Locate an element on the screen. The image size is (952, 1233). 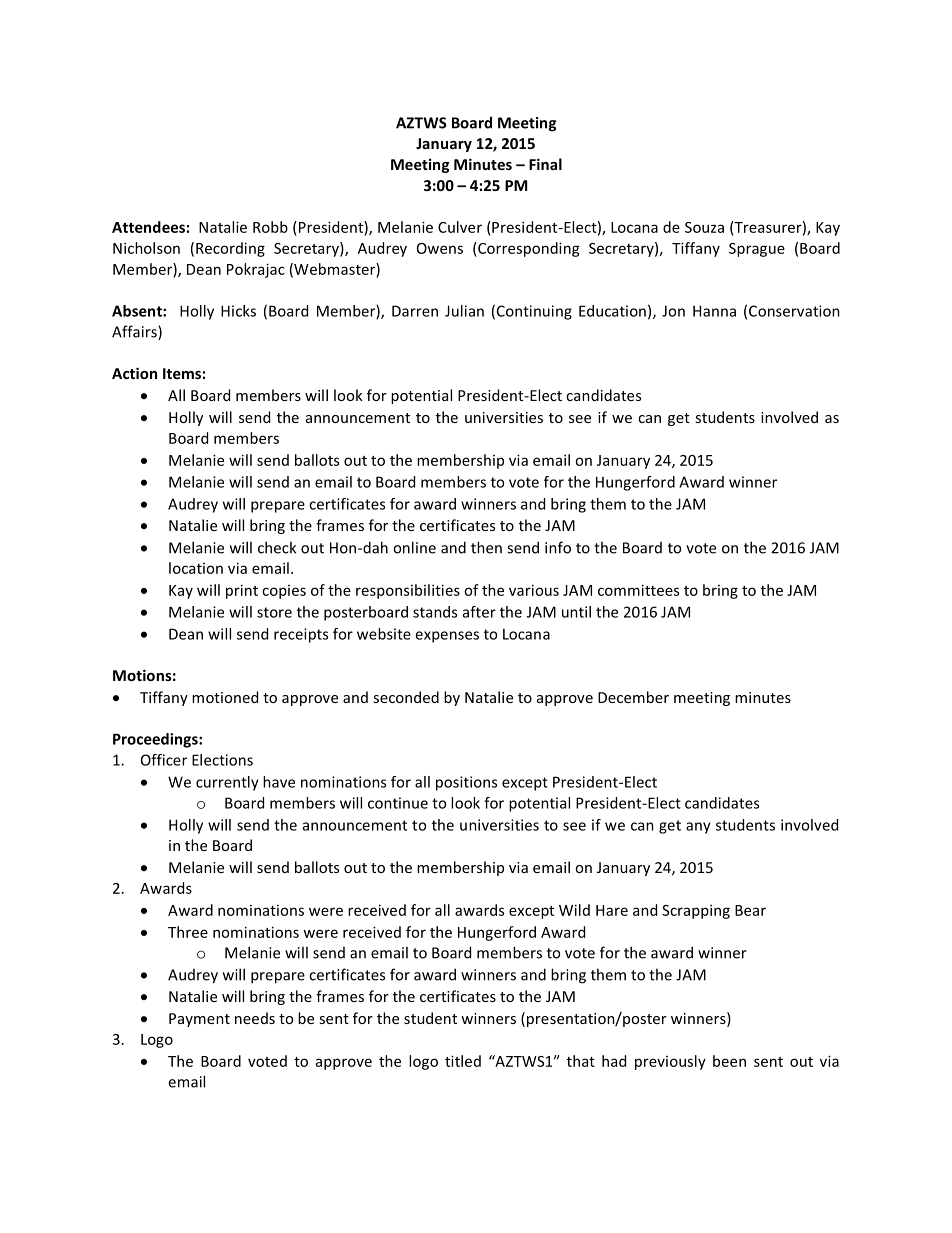
Souza is located at coordinates (704, 227).
